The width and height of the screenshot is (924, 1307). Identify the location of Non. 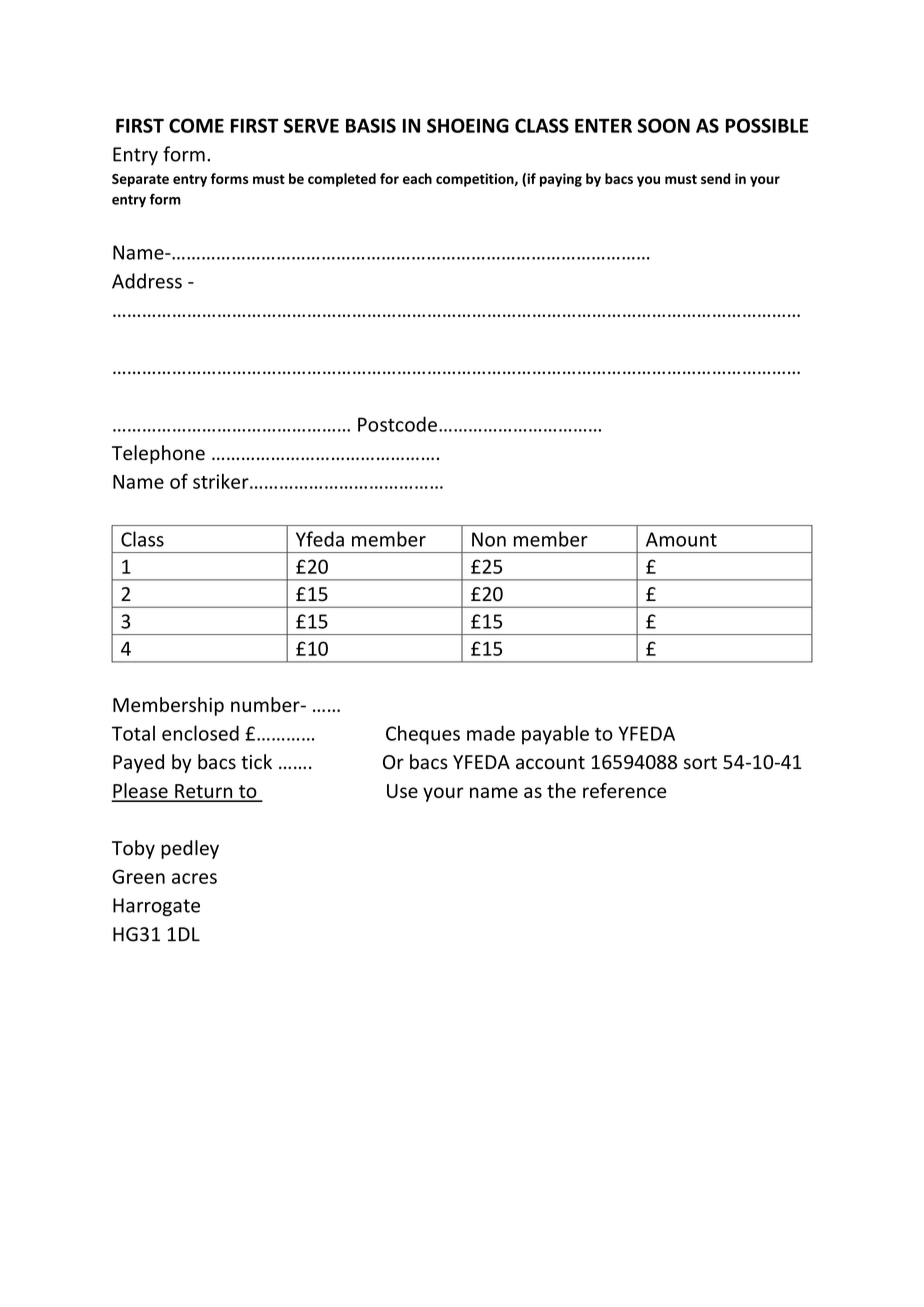
(489, 539).
